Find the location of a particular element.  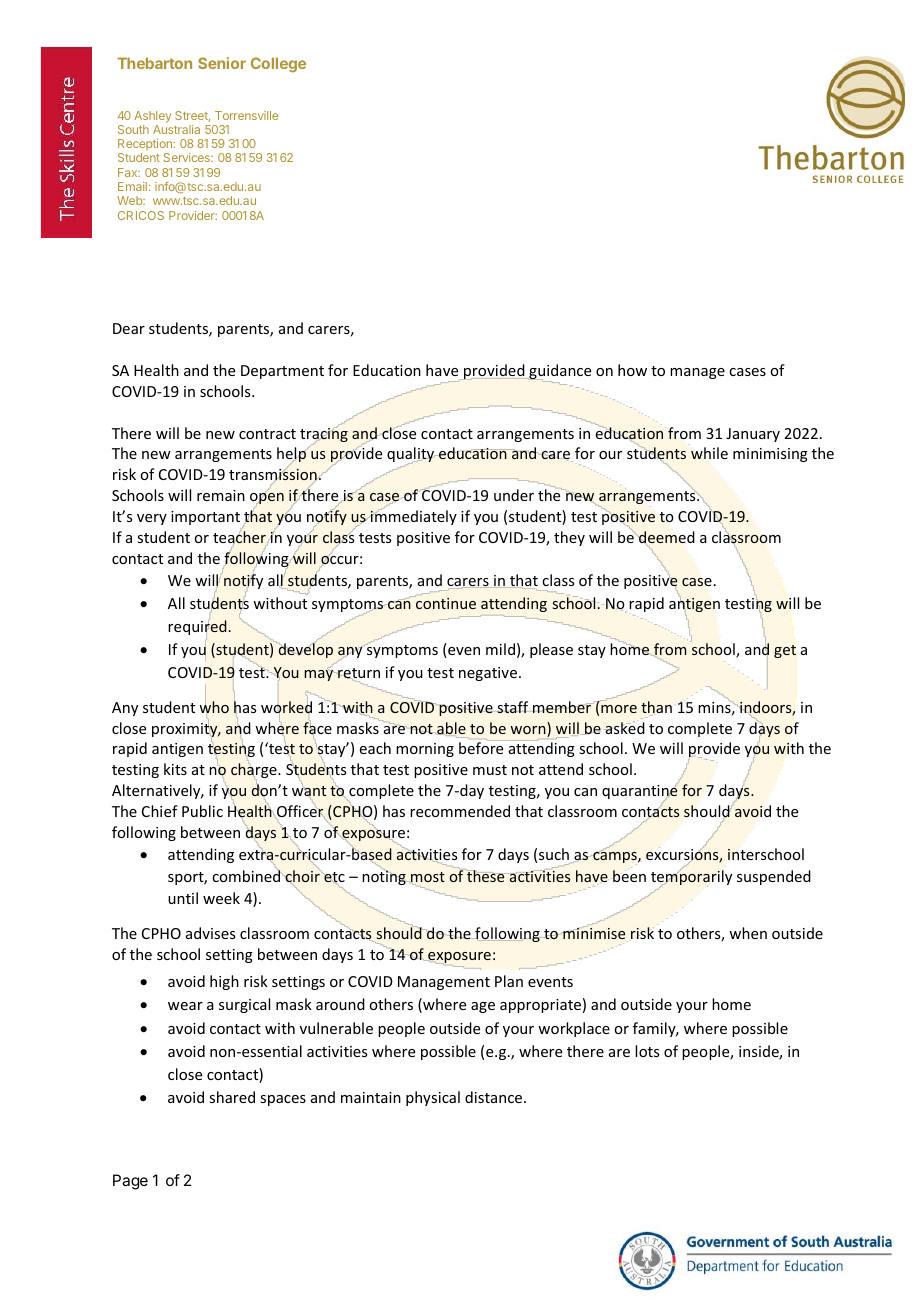

January is located at coordinates (753, 435).
